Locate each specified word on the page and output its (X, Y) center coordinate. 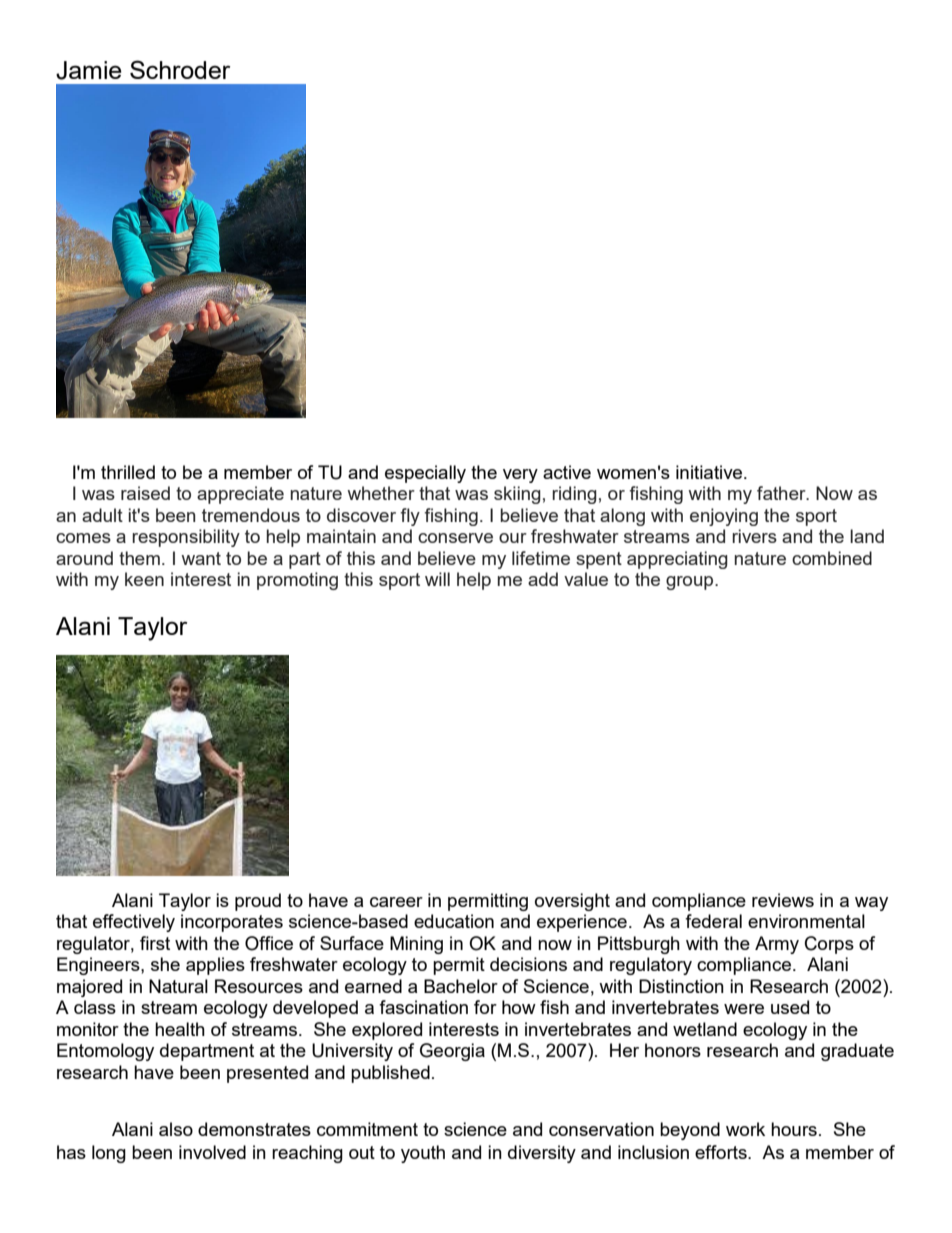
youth (423, 1154)
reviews (783, 900)
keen (144, 579)
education (454, 921)
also (176, 1129)
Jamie (89, 70)
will (437, 579)
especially (425, 474)
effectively (134, 923)
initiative (710, 472)
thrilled (128, 472)
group (691, 583)
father (782, 493)
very (520, 476)
